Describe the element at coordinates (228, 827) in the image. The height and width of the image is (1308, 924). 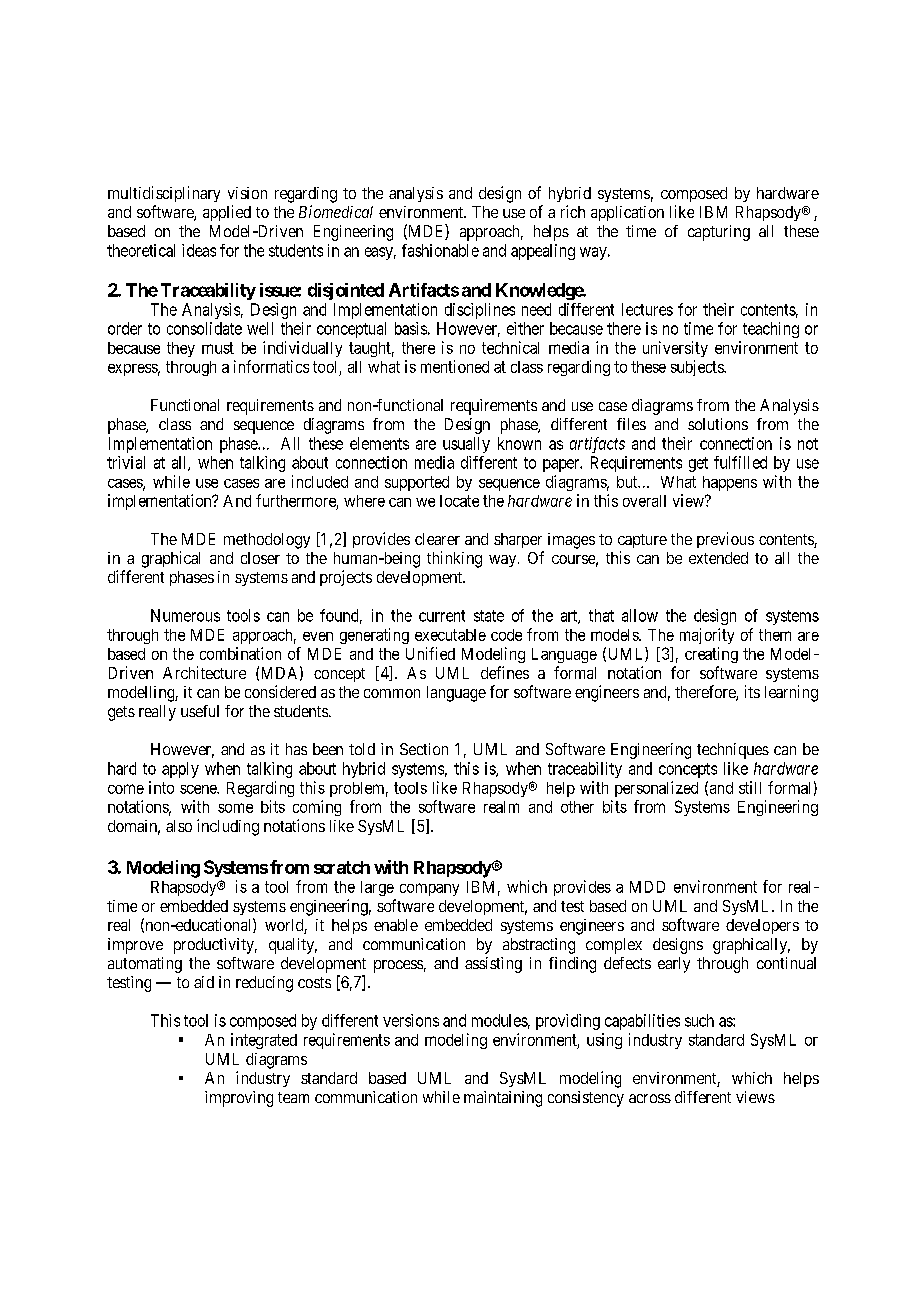
I see `including` at that location.
